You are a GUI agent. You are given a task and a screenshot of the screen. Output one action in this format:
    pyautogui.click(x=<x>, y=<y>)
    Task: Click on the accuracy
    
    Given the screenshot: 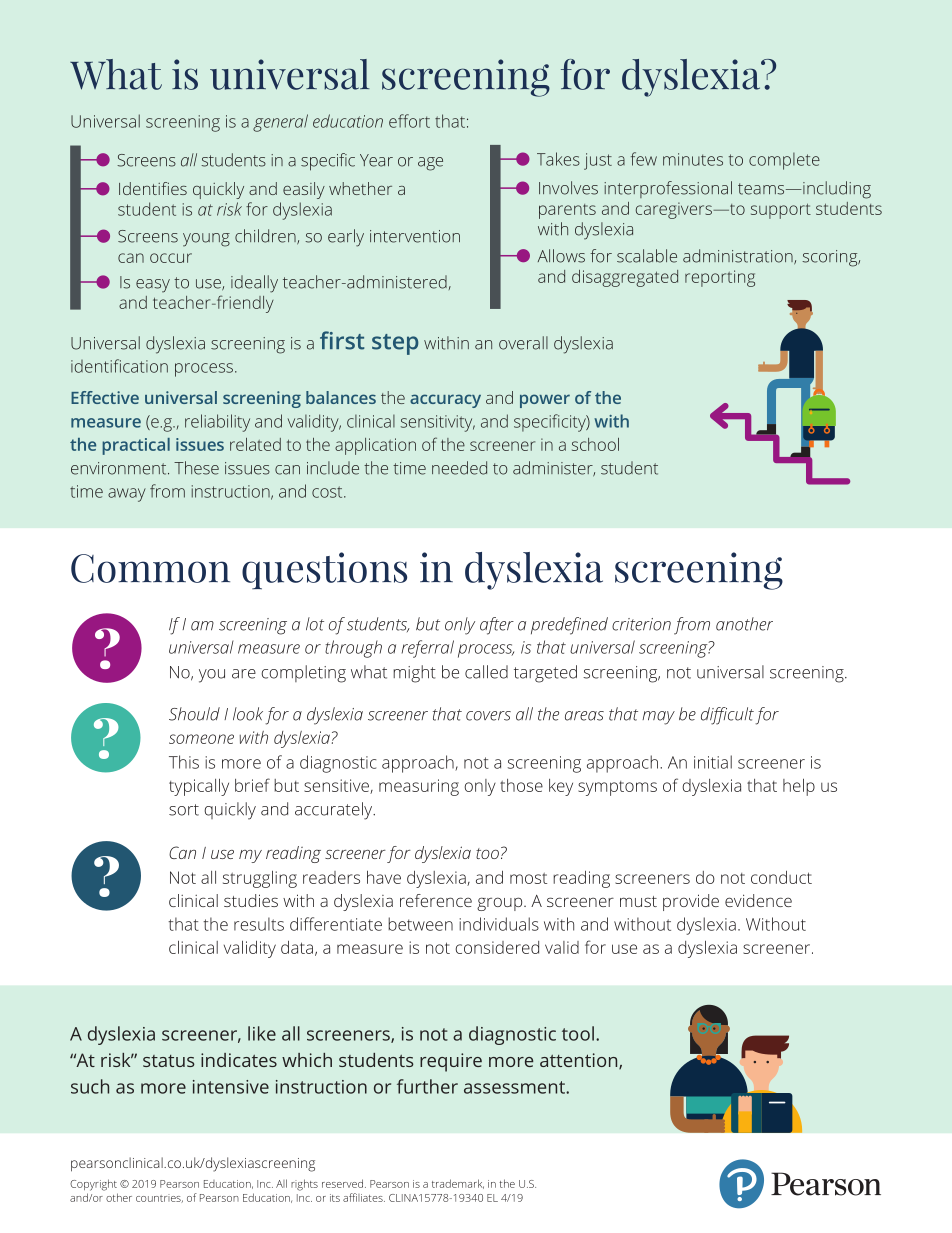 What is the action you would take?
    pyautogui.click(x=445, y=401)
